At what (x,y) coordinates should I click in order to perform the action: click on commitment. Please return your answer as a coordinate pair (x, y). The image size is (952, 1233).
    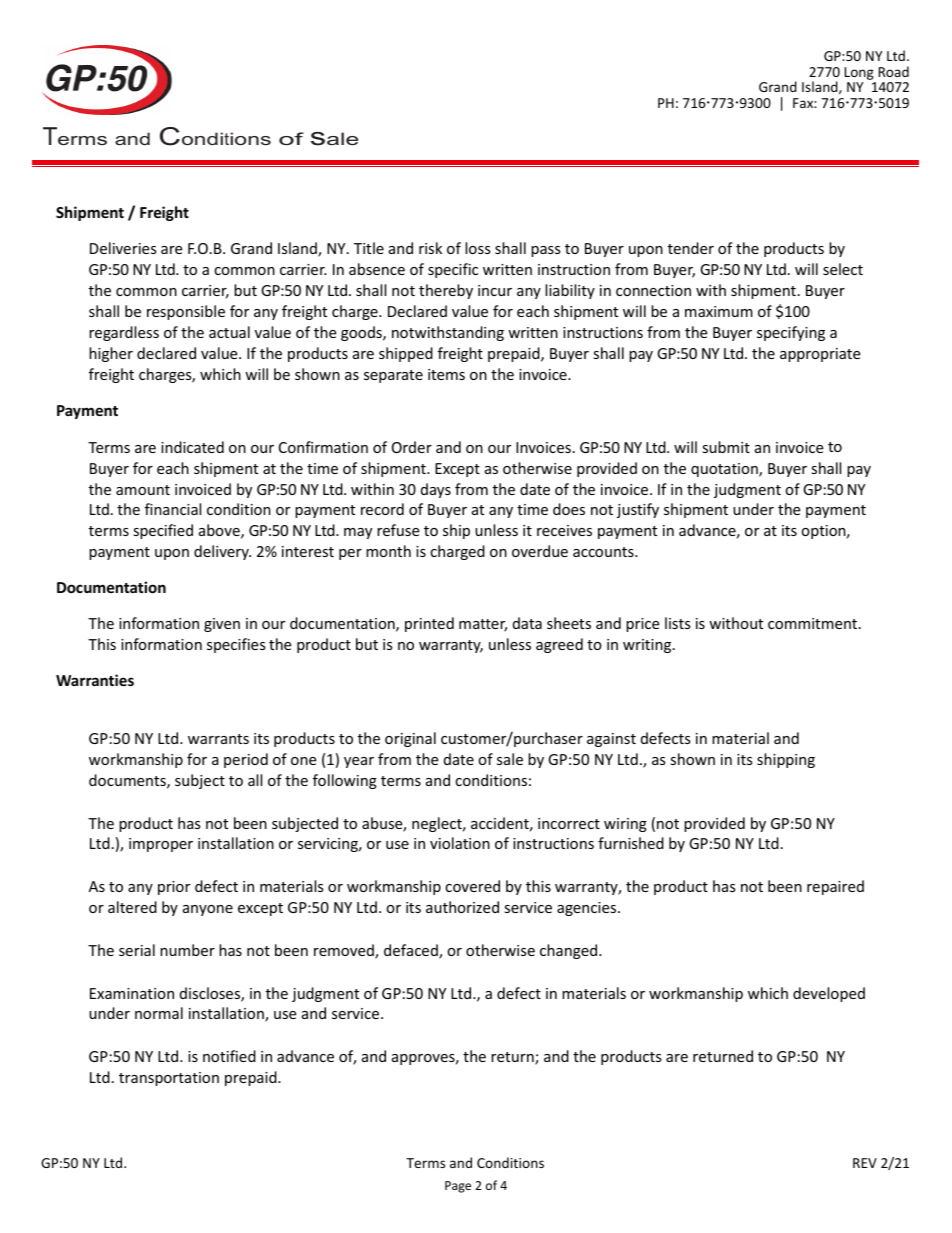
    Looking at the image, I should click on (814, 623).
